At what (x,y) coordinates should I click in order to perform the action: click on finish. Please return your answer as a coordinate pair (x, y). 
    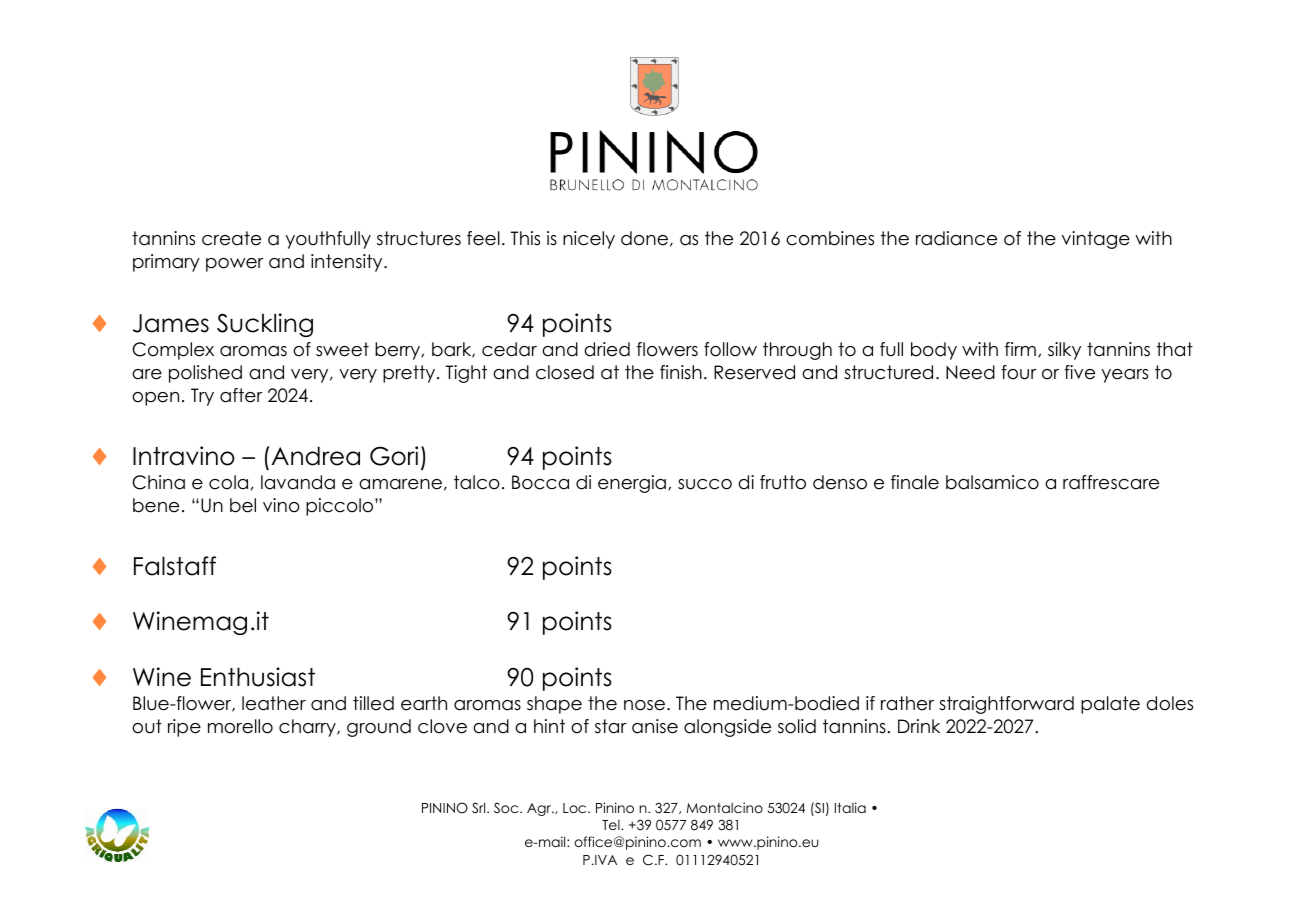
    Looking at the image, I should click on (681, 372).
